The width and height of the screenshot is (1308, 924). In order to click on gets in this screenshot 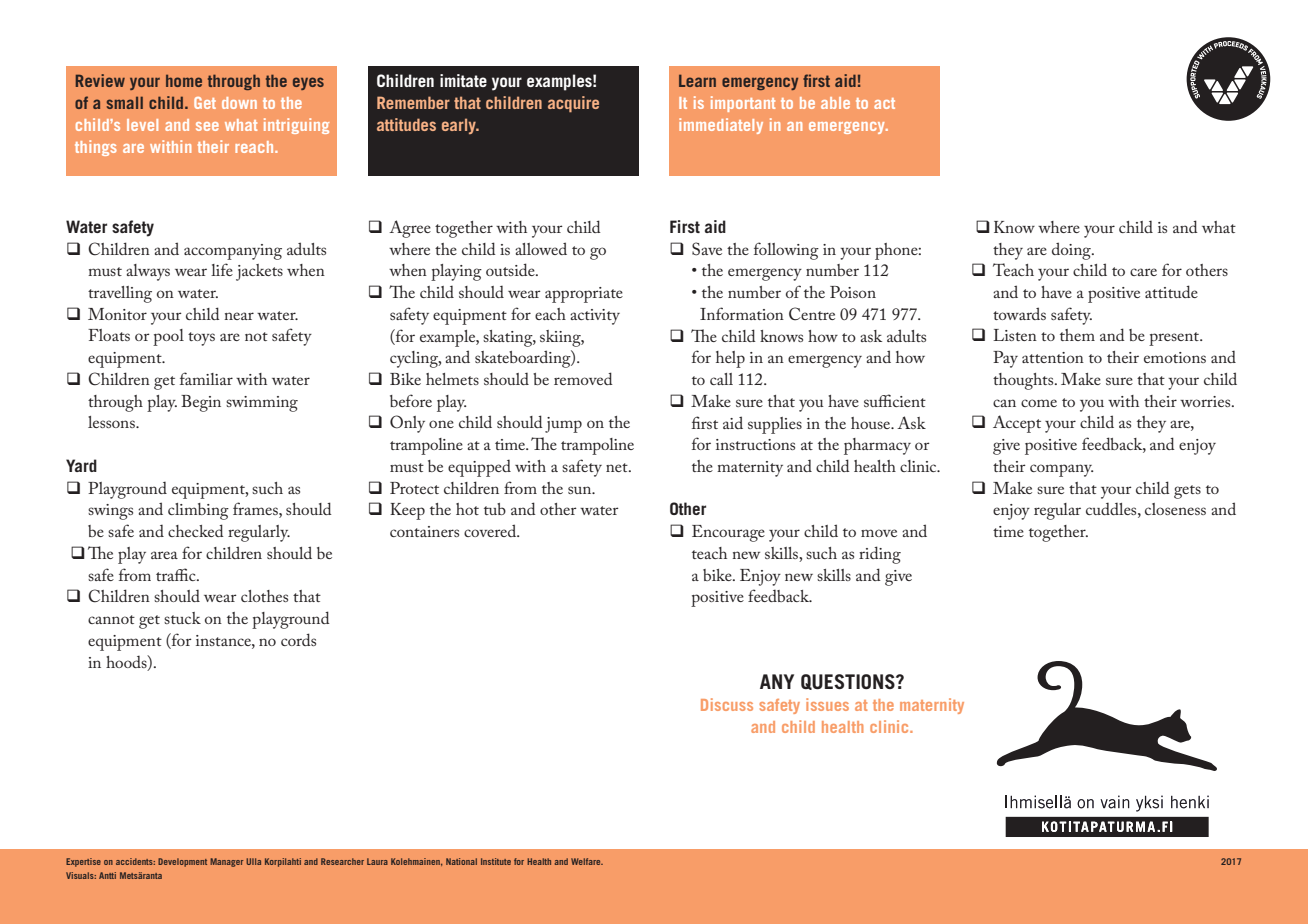, I will do `click(1187, 492)`.
